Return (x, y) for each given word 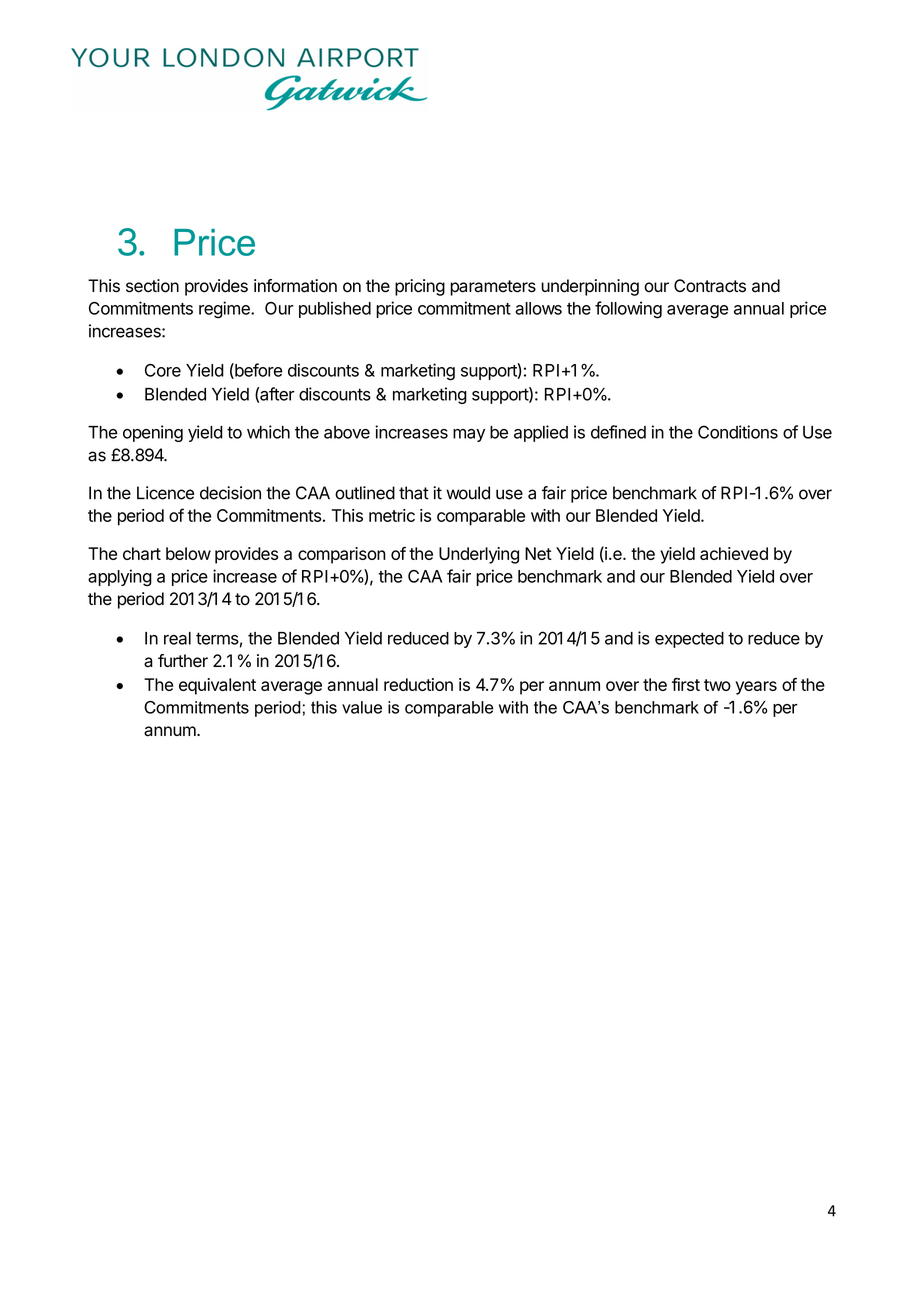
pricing (420, 287)
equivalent (217, 686)
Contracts (710, 286)
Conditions (738, 432)
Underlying (479, 555)
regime (225, 310)
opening (153, 433)
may (469, 435)
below (188, 553)
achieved (734, 553)
